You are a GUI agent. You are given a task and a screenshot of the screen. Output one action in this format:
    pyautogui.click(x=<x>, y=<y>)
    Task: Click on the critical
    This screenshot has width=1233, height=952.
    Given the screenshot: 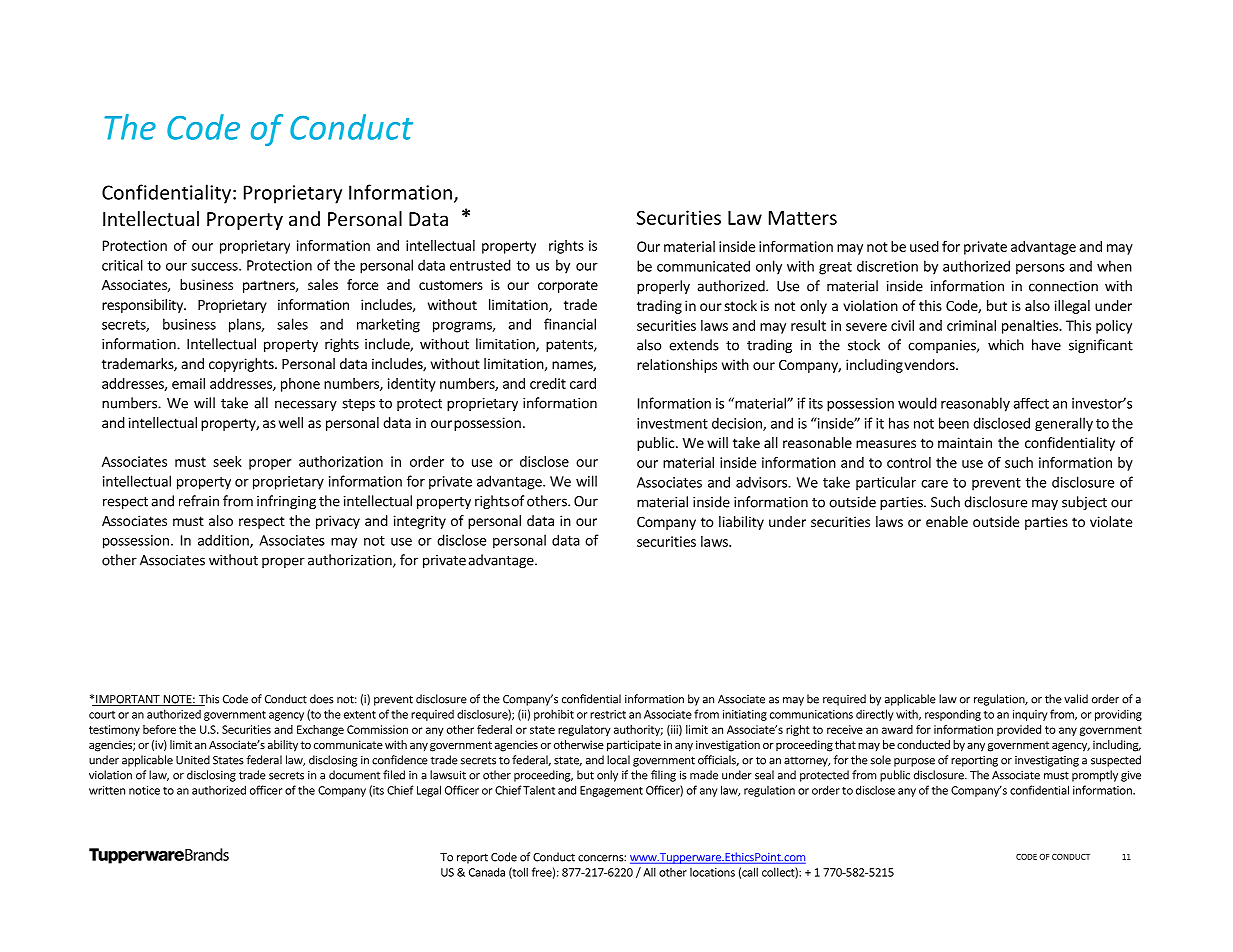 What is the action you would take?
    pyautogui.click(x=122, y=265)
